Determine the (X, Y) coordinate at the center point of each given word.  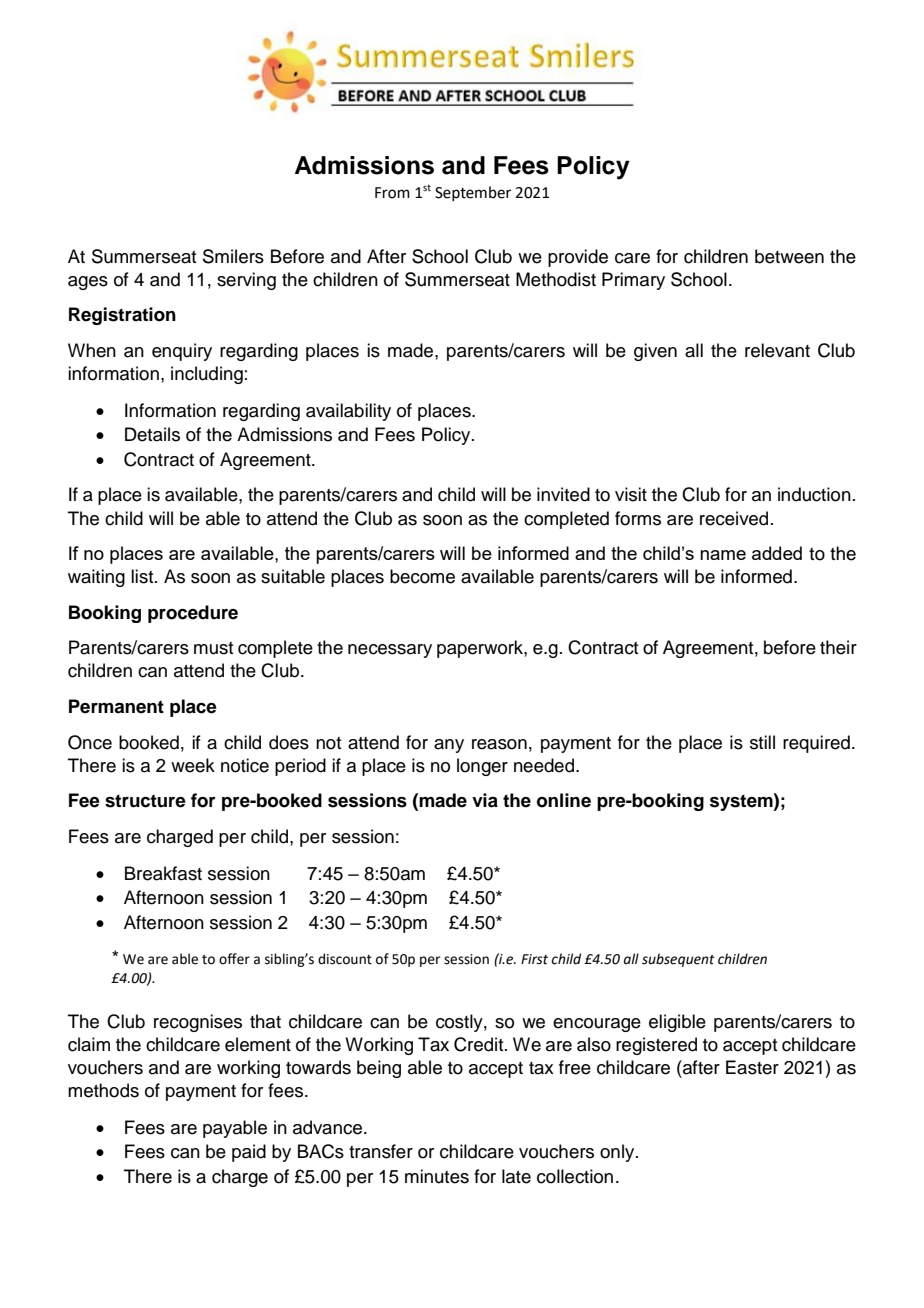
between (789, 256)
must (213, 648)
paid (249, 1153)
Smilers (233, 256)
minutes (437, 1176)
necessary (390, 651)
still (762, 742)
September (473, 193)
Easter (752, 1067)
